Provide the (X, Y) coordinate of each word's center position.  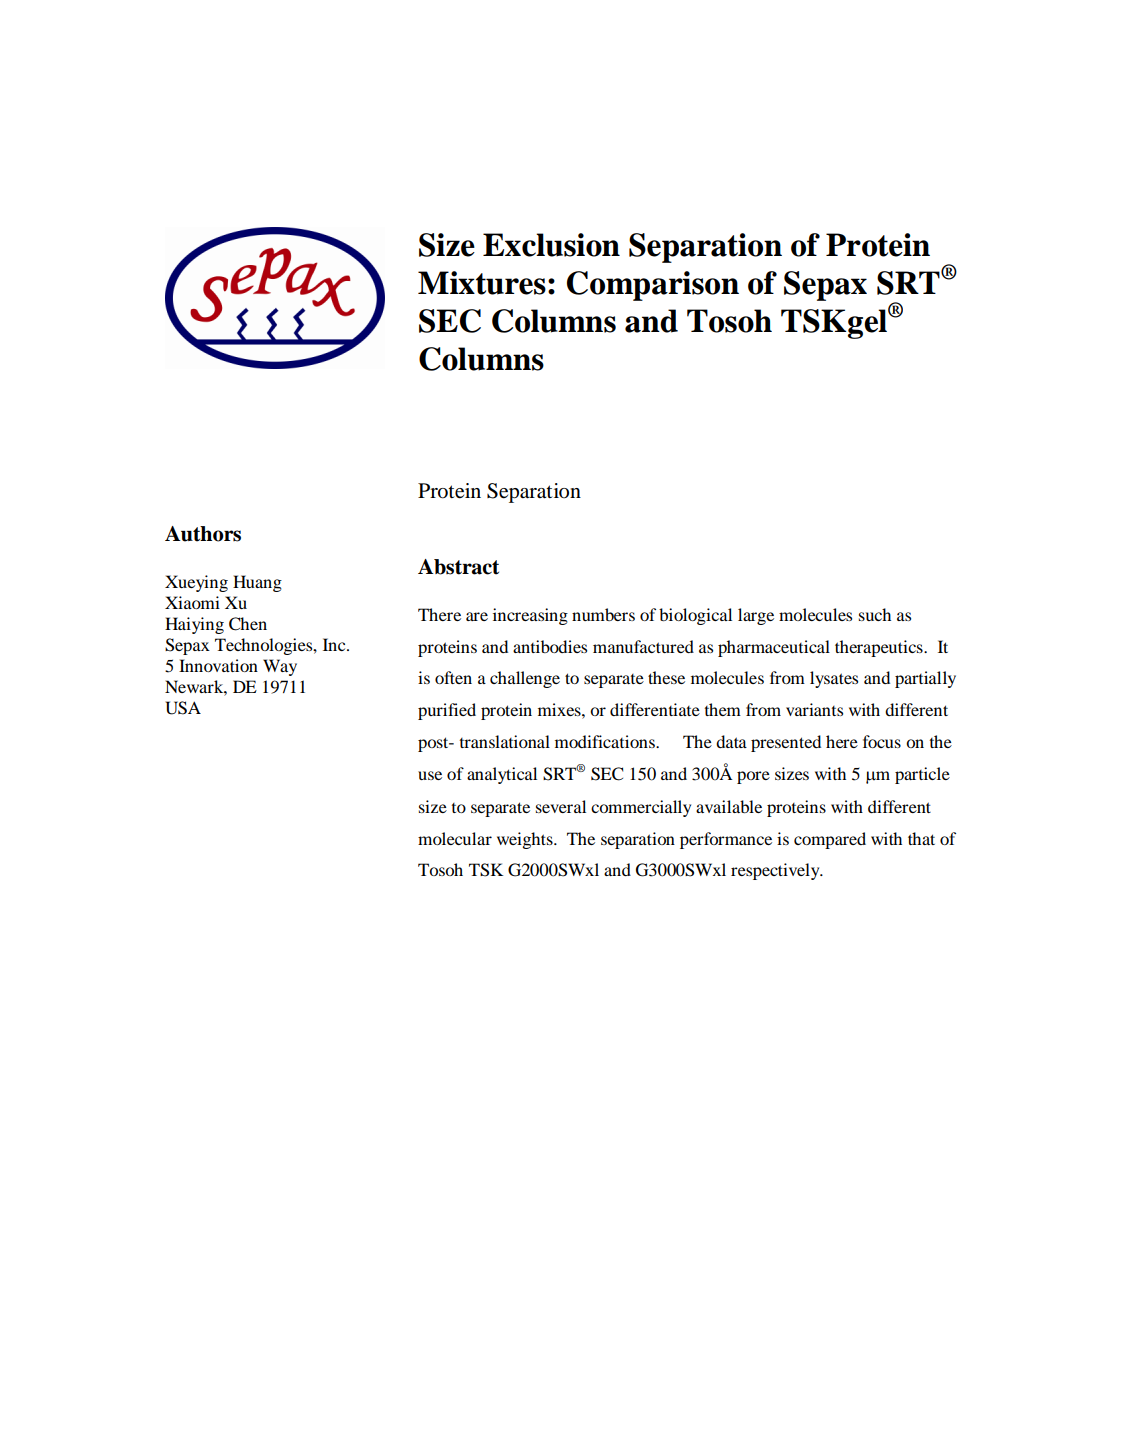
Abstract (458, 567)
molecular (455, 838)
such (875, 614)
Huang (257, 583)
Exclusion (551, 245)
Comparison (653, 286)
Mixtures (482, 283)
